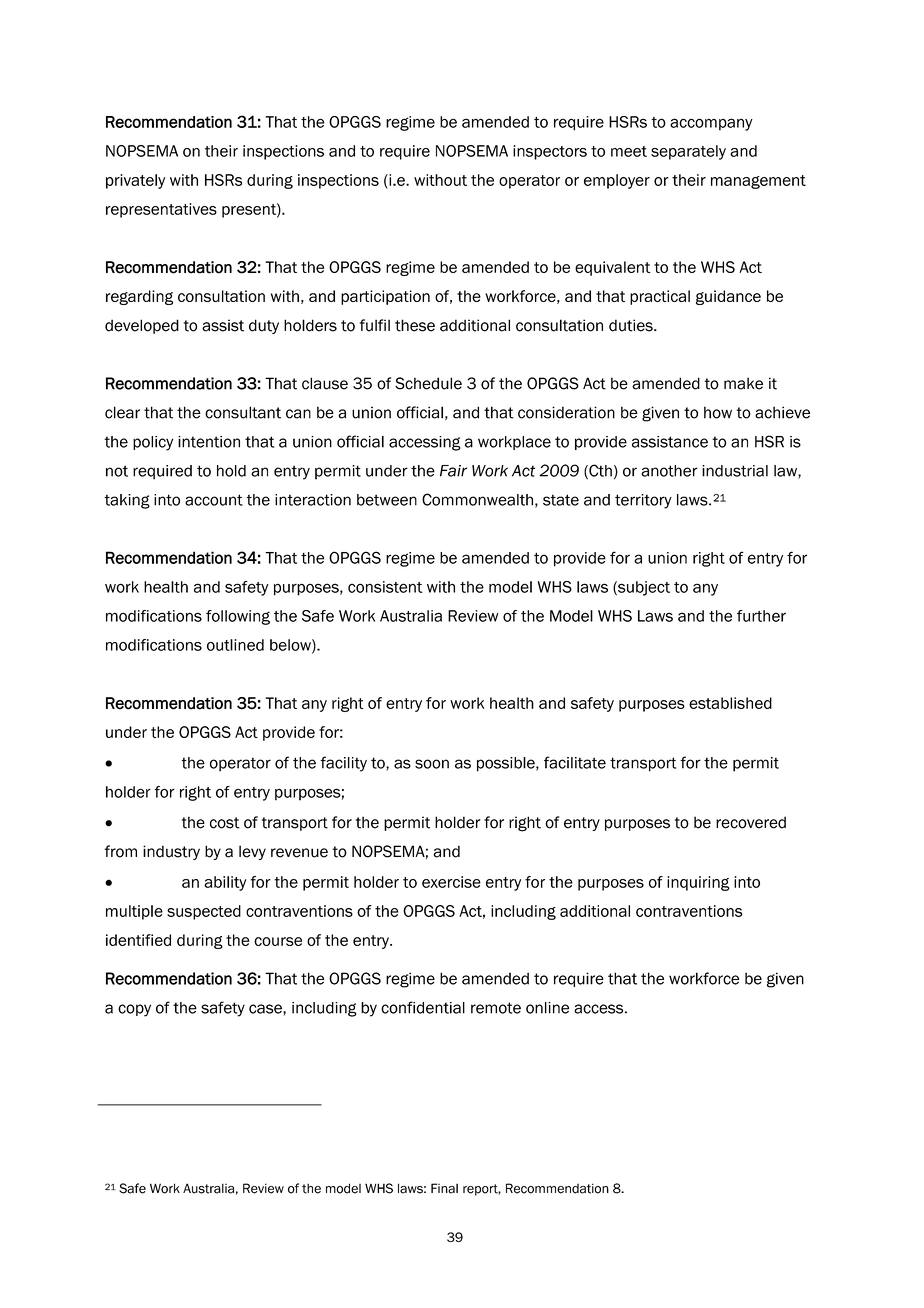 The height and width of the document is (1308, 924). Describe the element at coordinates (550, 152) in the document. I see `inspectors` at that location.
